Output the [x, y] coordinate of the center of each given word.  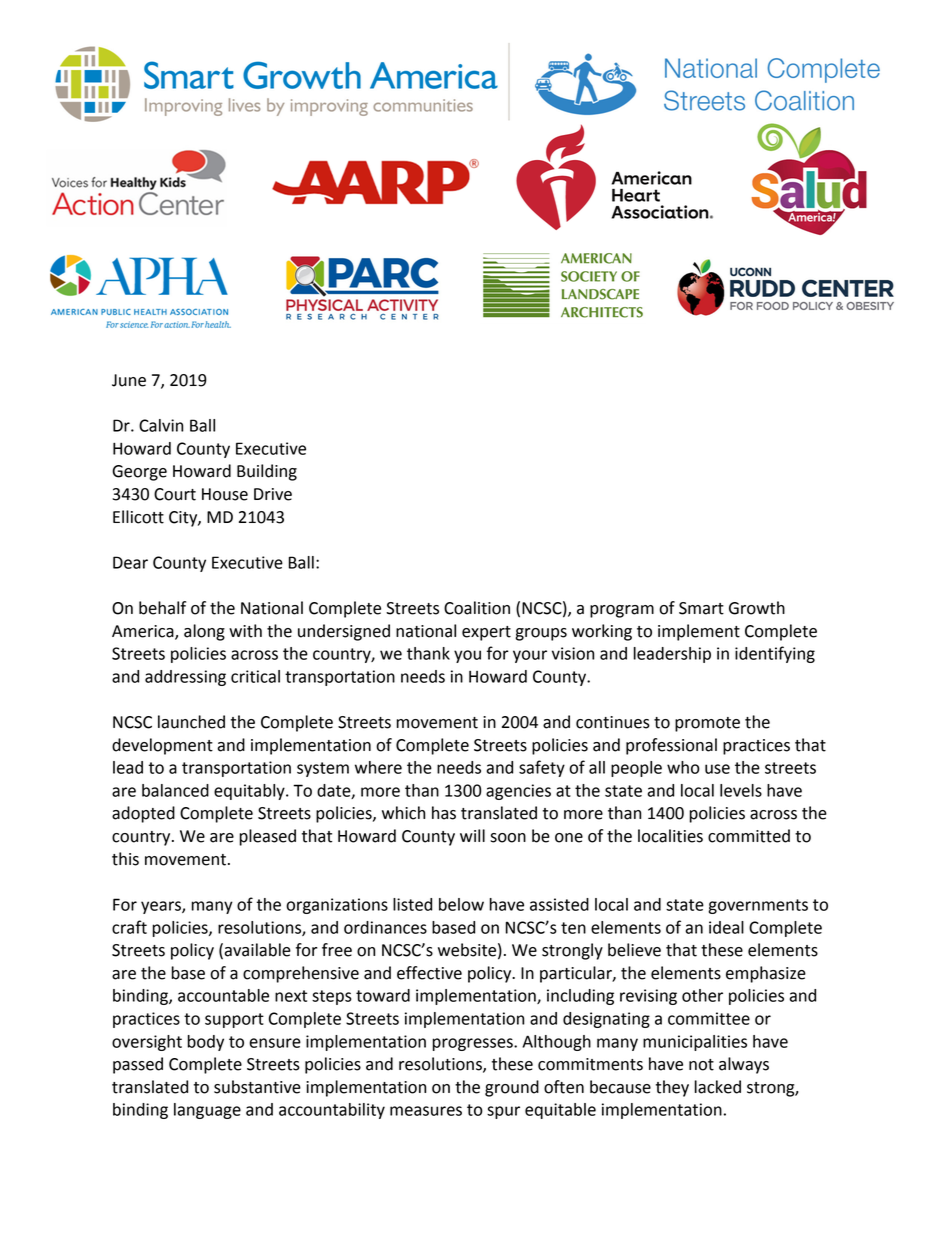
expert [486, 633]
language [207, 1111]
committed [749, 836]
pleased [267, 837]
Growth [757, 608]
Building [267, 472]
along [204, 632]
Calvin [161, 425]
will [472, 835]
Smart [701, 608]
